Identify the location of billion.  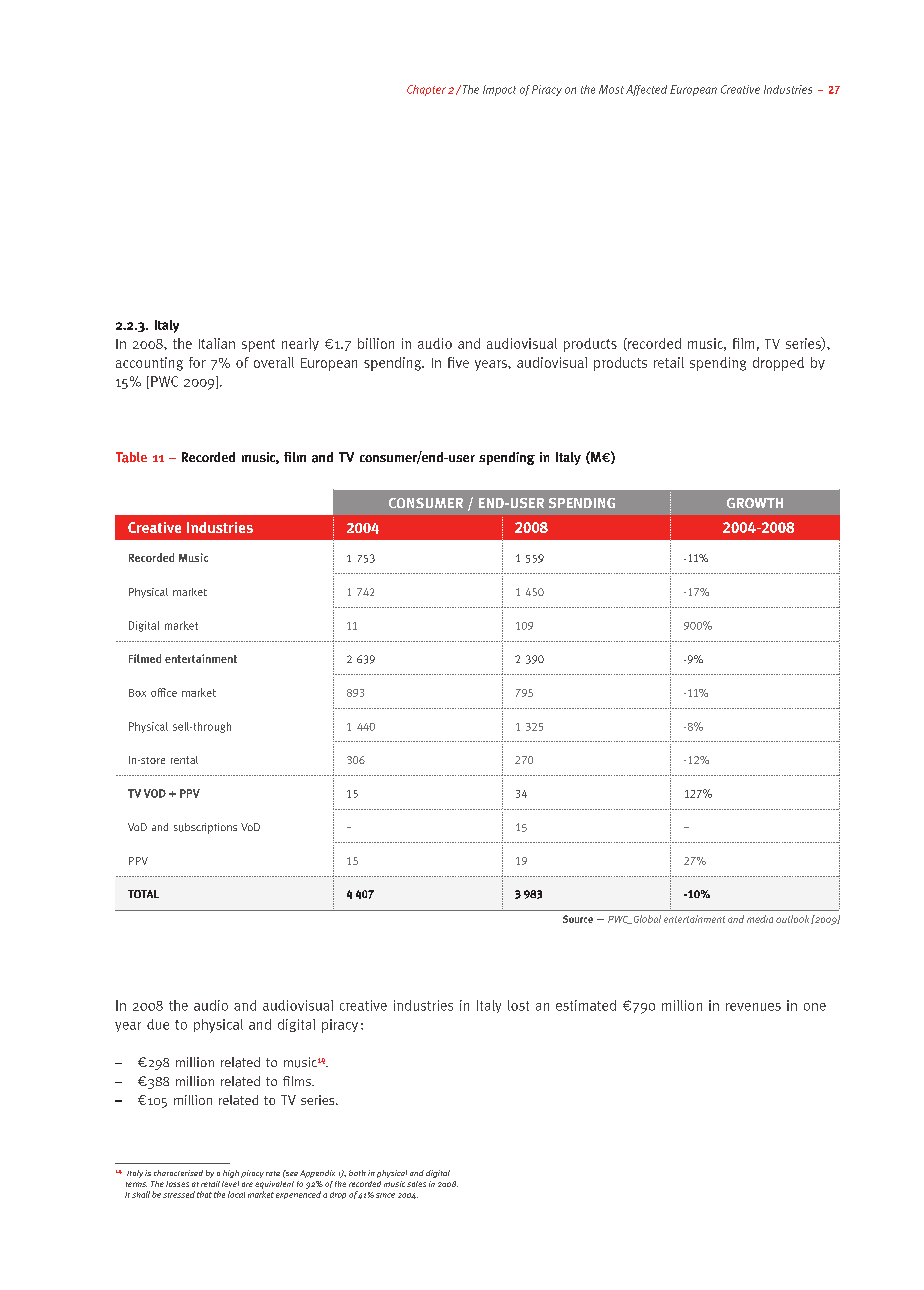
(376, 343).
